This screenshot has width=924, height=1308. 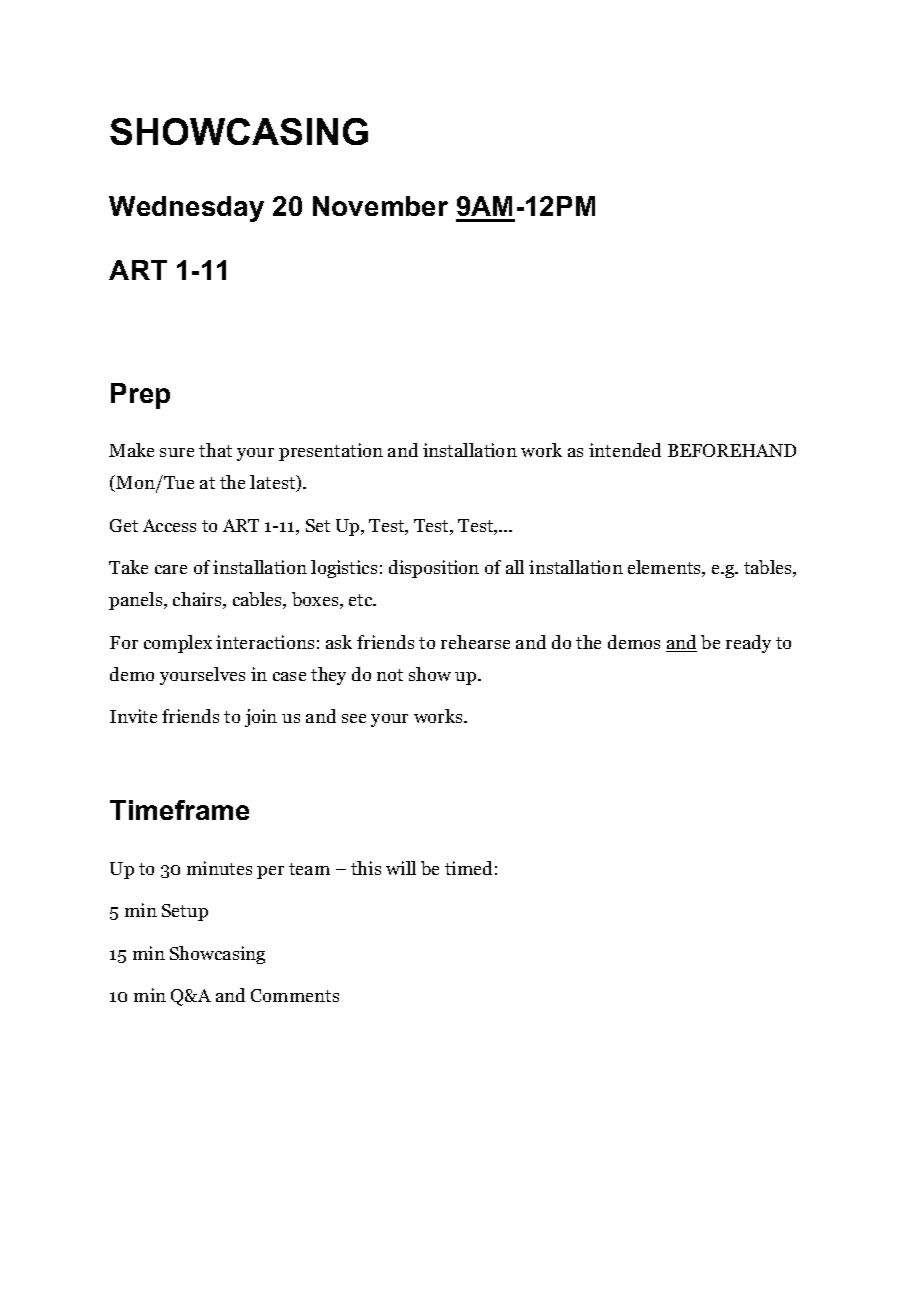 I want to click on Setup, so click(x=185, y=912).
